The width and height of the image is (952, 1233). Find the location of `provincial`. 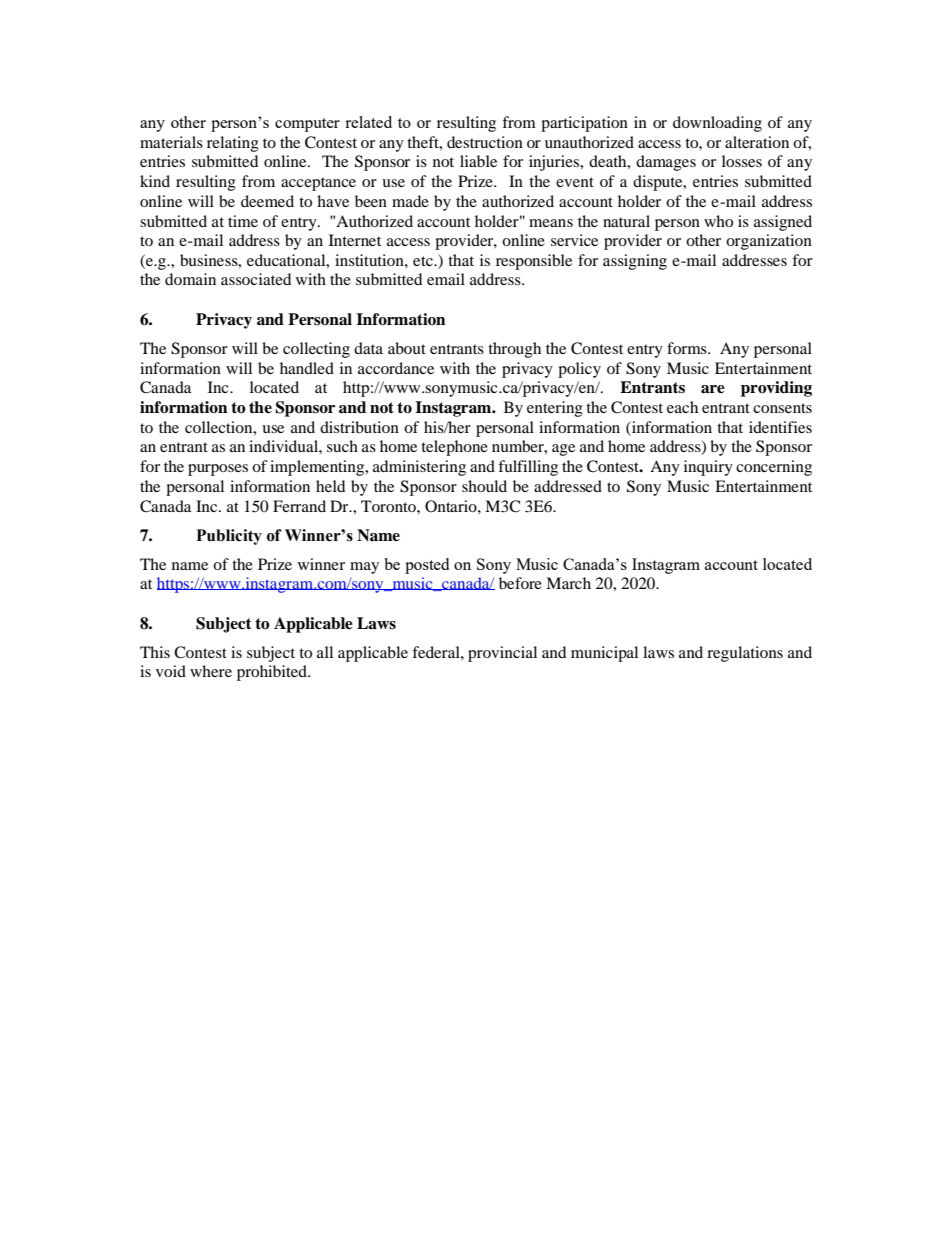

provincial is located at coordinates (502, 654).
